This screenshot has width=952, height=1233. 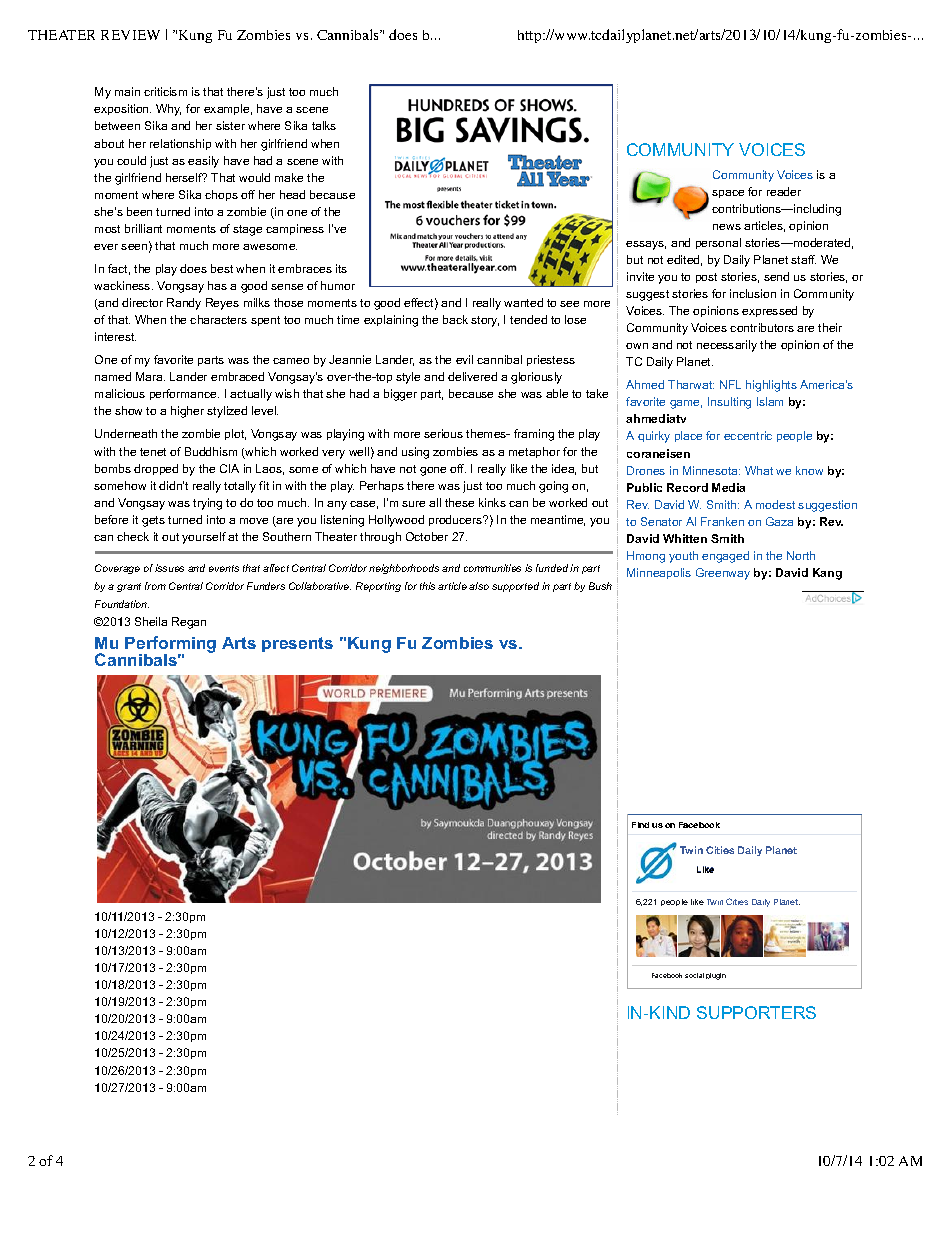 What do you see at coordinates (716, 976) in the screenshot?
I see `plugin` at bounding box center [716, 976].
